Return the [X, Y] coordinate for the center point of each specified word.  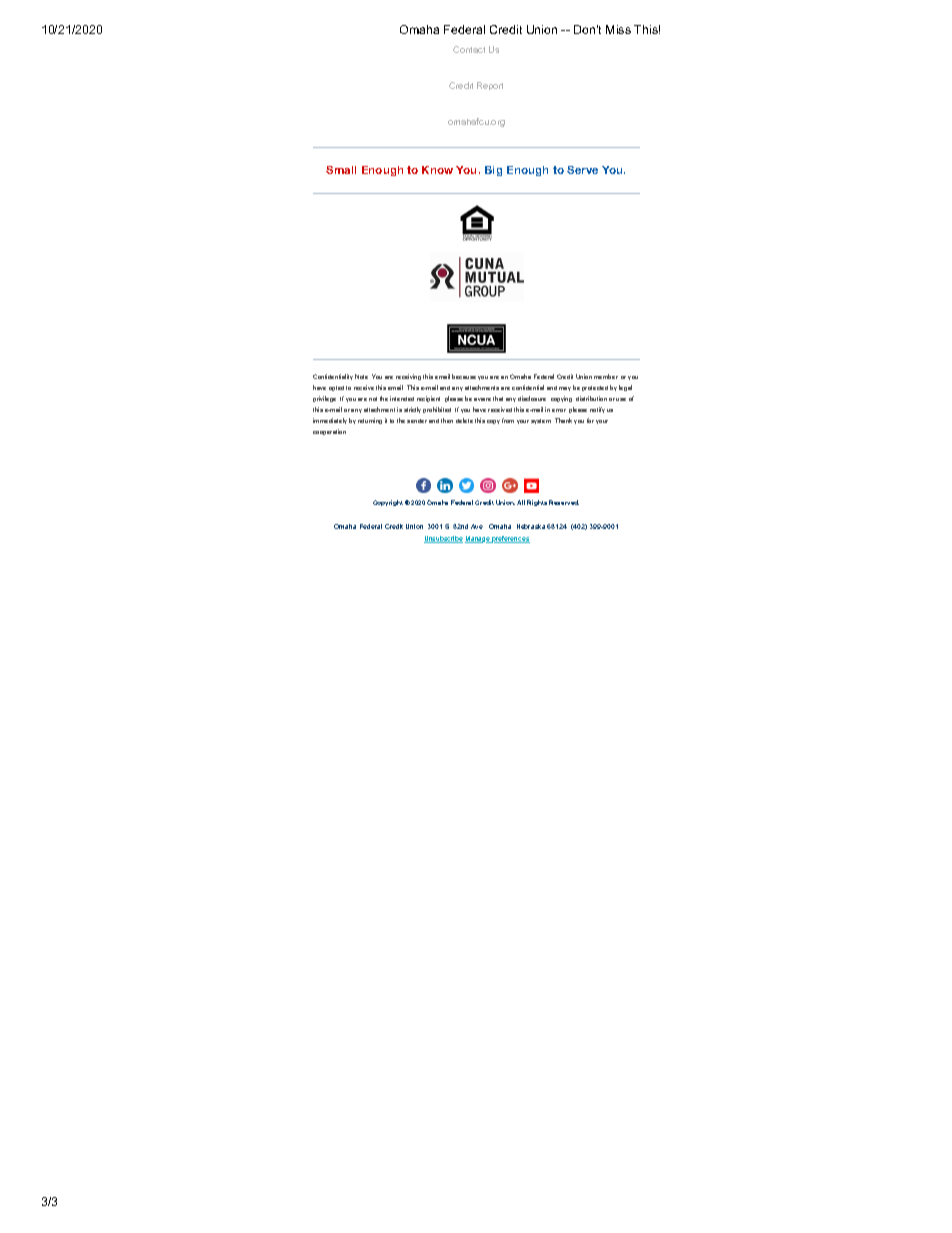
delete [464, 420]
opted [336, 388]
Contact [469, 49]
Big [493, 171]
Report [490, 86]
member [606, 376]
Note [361, 376]
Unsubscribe [443, 539]
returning [370, 421]
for [590, 420]
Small [341, 170]
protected [595, 388]
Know [437, 170]
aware [482, 399]
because [464, 376]
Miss [618, 29]
